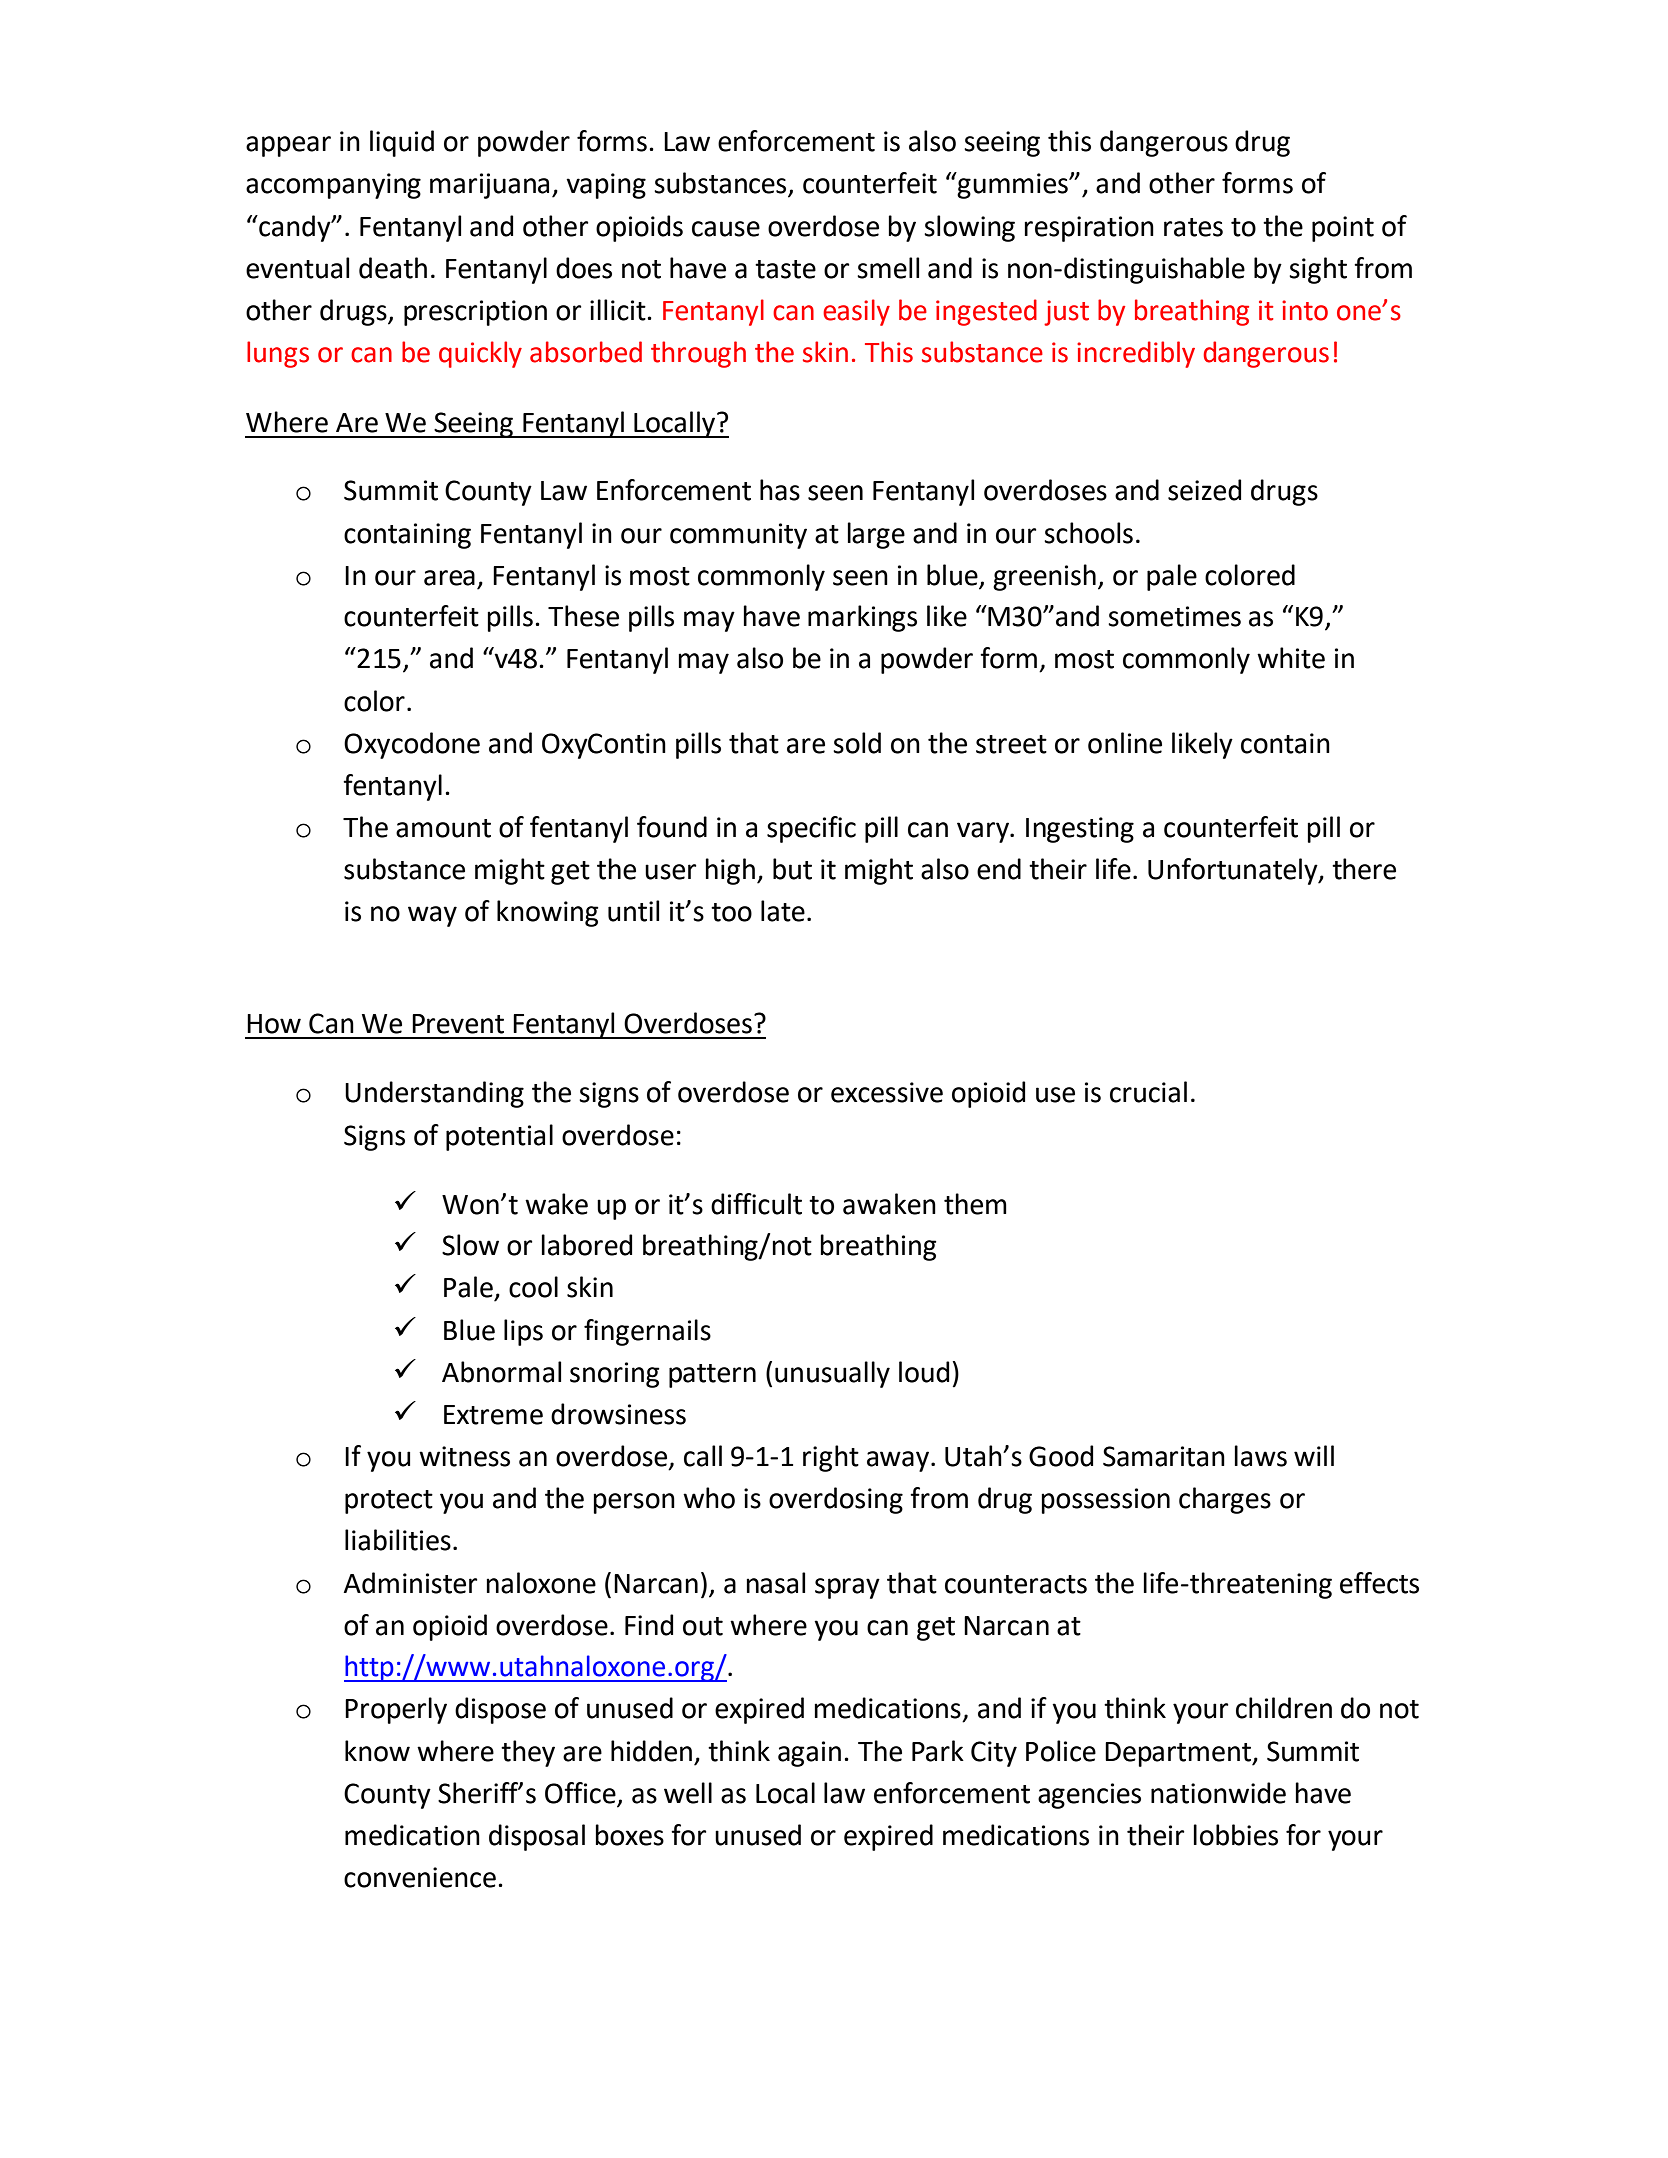 Image resolution: width=1668 pixels, height=2158 pixels. I want to click on witness, so click(464, 1456).
